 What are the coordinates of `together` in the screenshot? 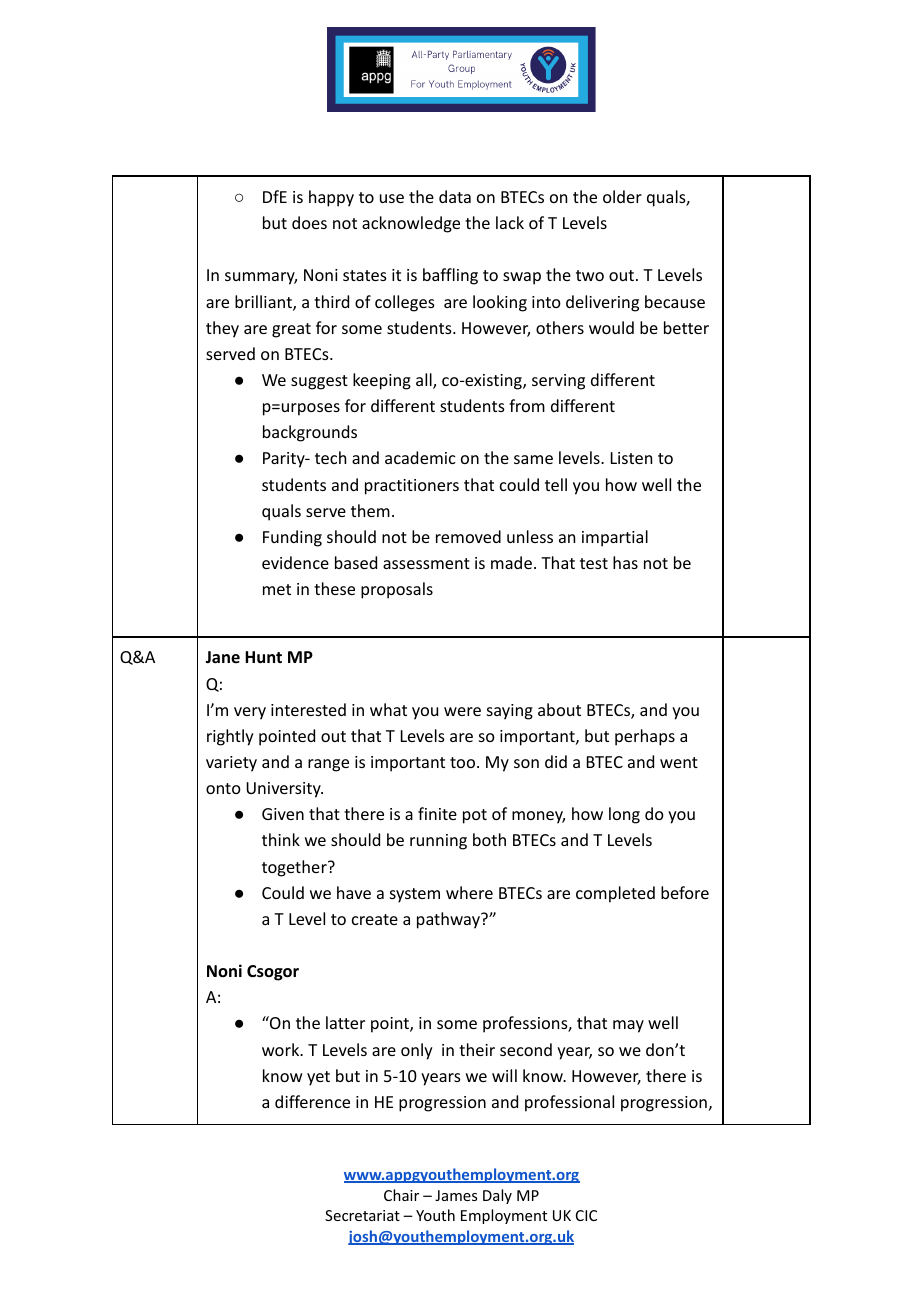 It's located at (295, 868).
